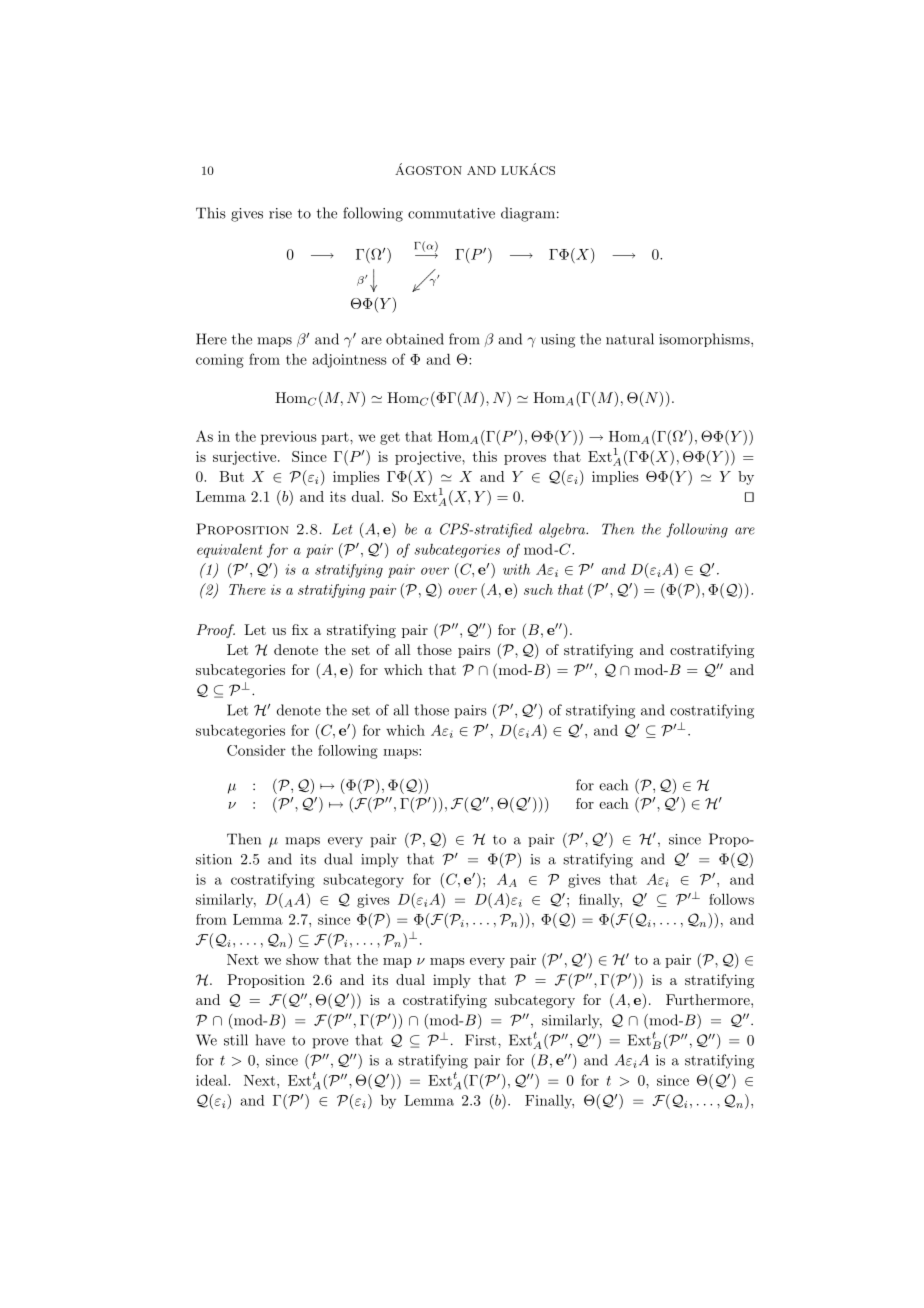 Image resolution: width=924 pixels, height=1308 pixels. I want to click on such, so click(538, 589).
